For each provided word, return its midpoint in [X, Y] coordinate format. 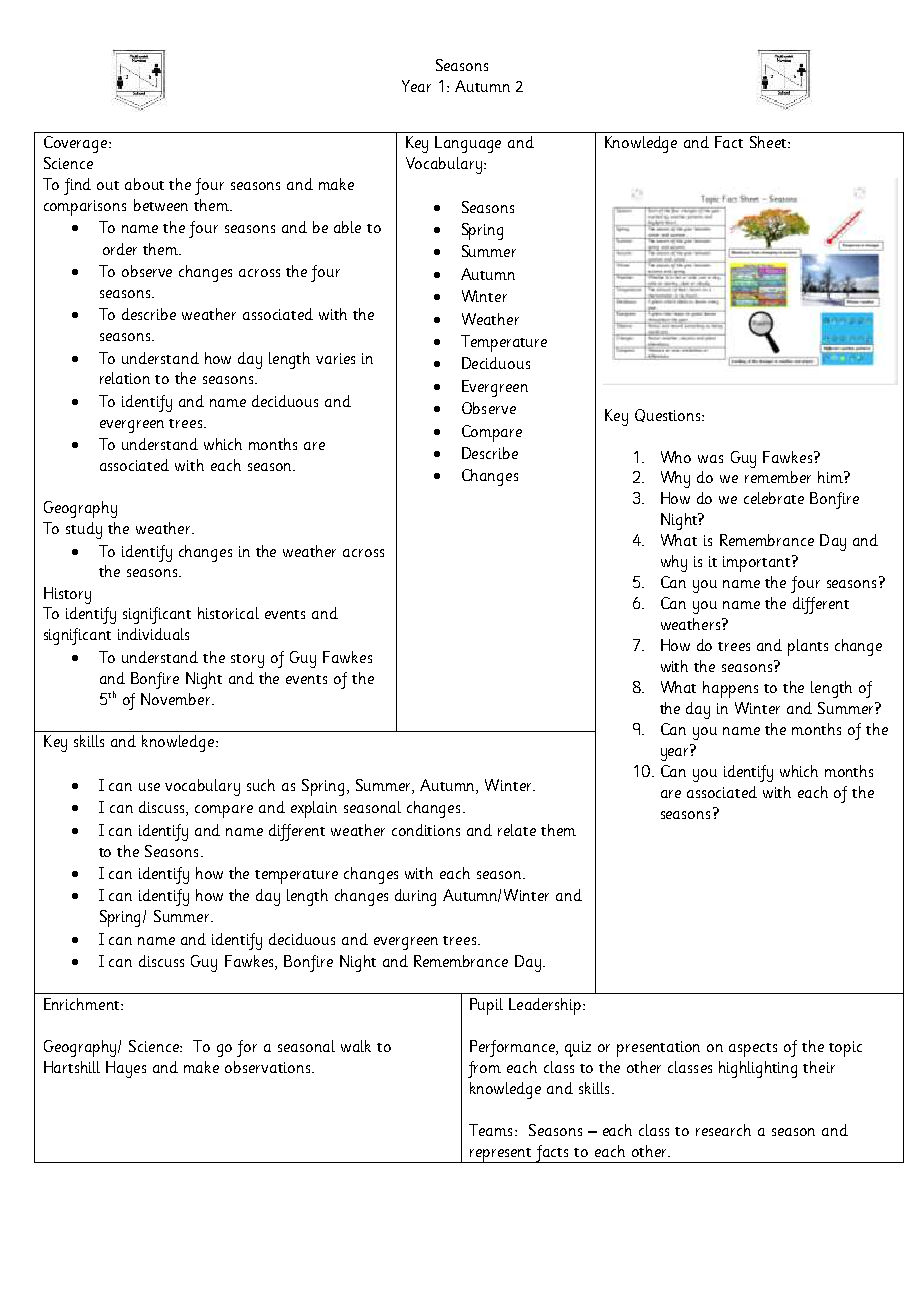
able [347, 227]
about [144, 184]
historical [228, 613]
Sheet [769, 142]
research [723, 1130]
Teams [490, 1130]
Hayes [126, 1069]
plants [808, 647]
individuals [153, 634]
